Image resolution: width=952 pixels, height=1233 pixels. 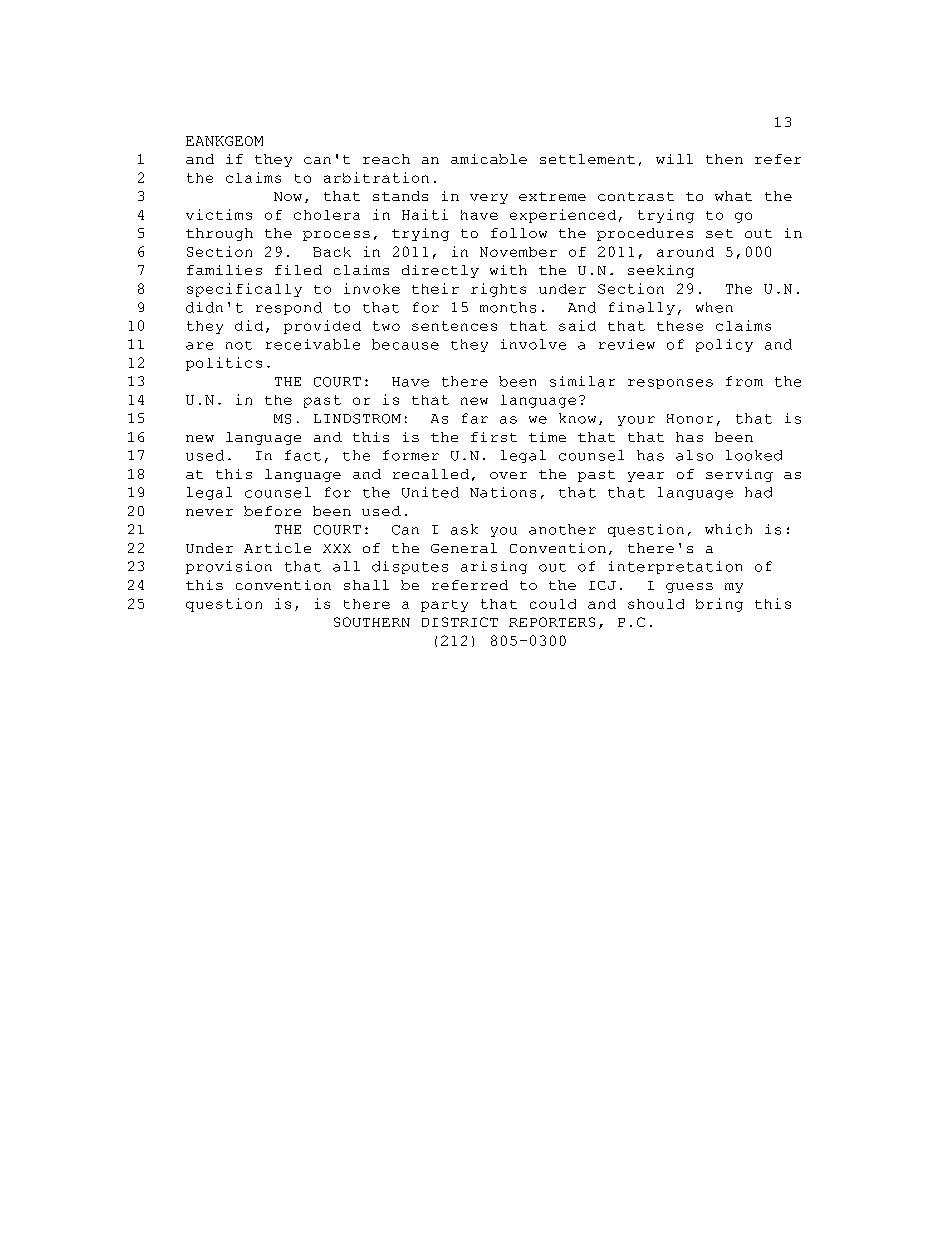 What do you see at coordinates (376, 177) in the document?
I see `arbitration` at bounding box center [376, 177].
